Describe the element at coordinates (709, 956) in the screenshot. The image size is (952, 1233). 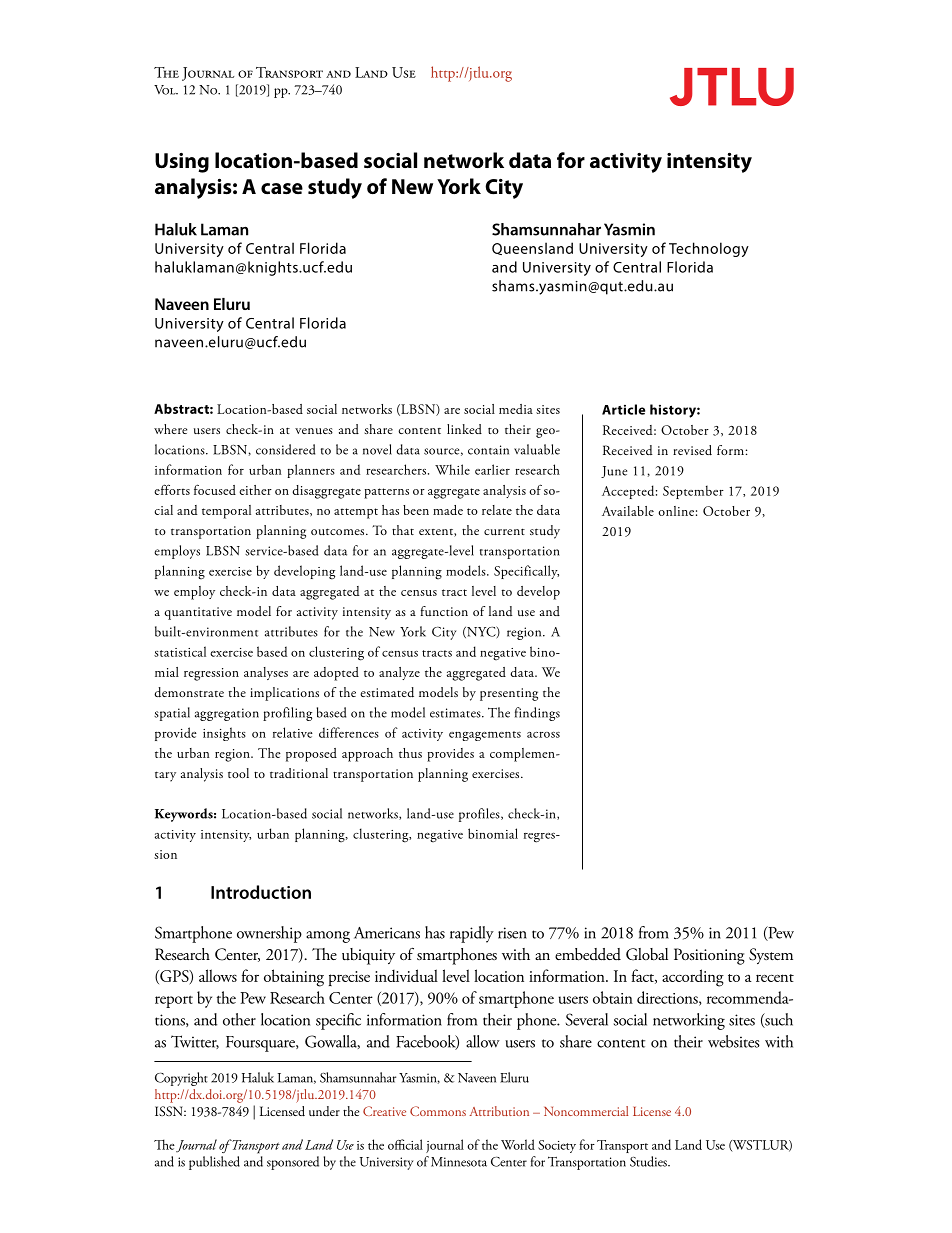
I see `Positioning` at that location.
